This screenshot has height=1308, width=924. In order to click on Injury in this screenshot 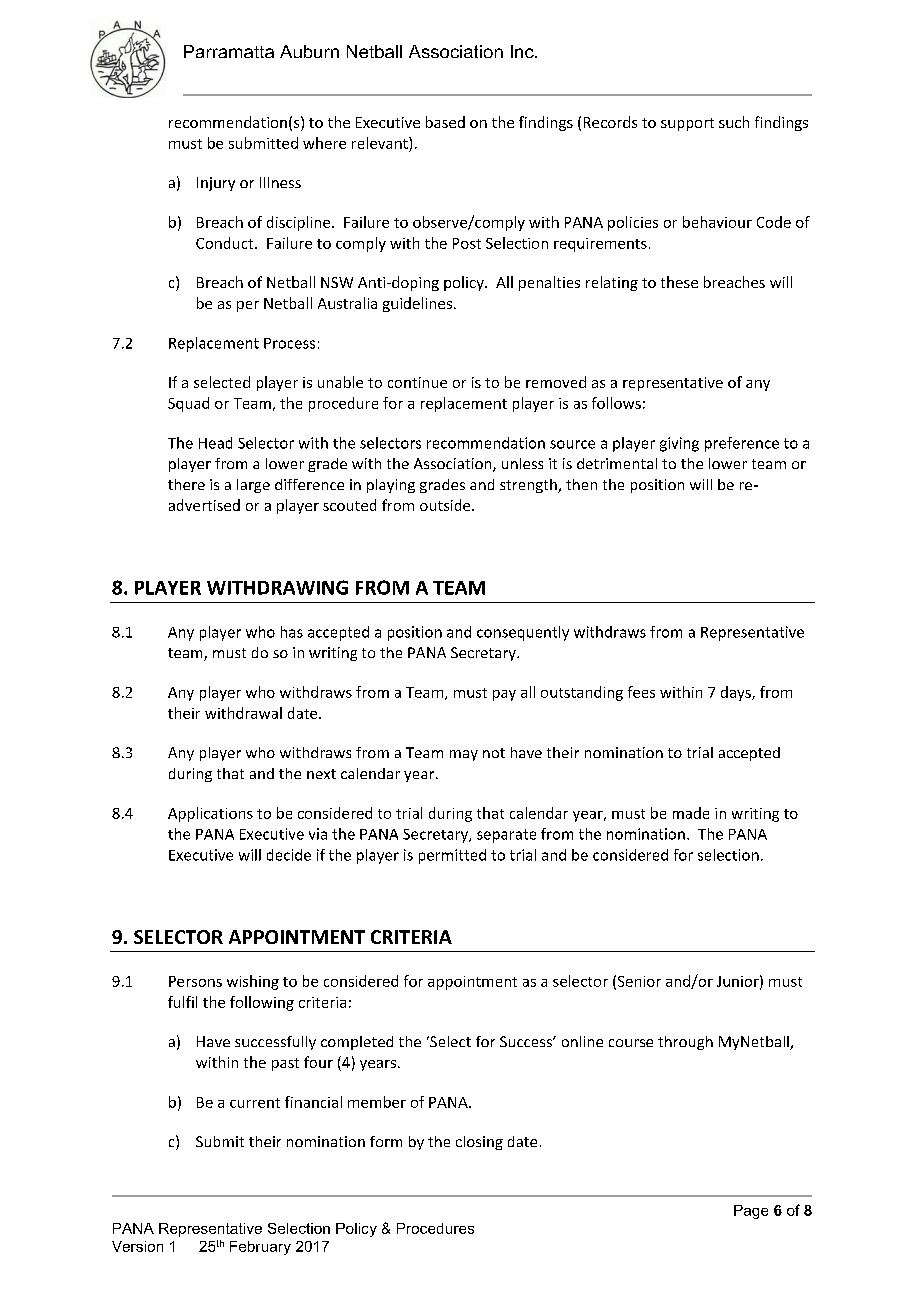, I will do `click(216, 184)`.
